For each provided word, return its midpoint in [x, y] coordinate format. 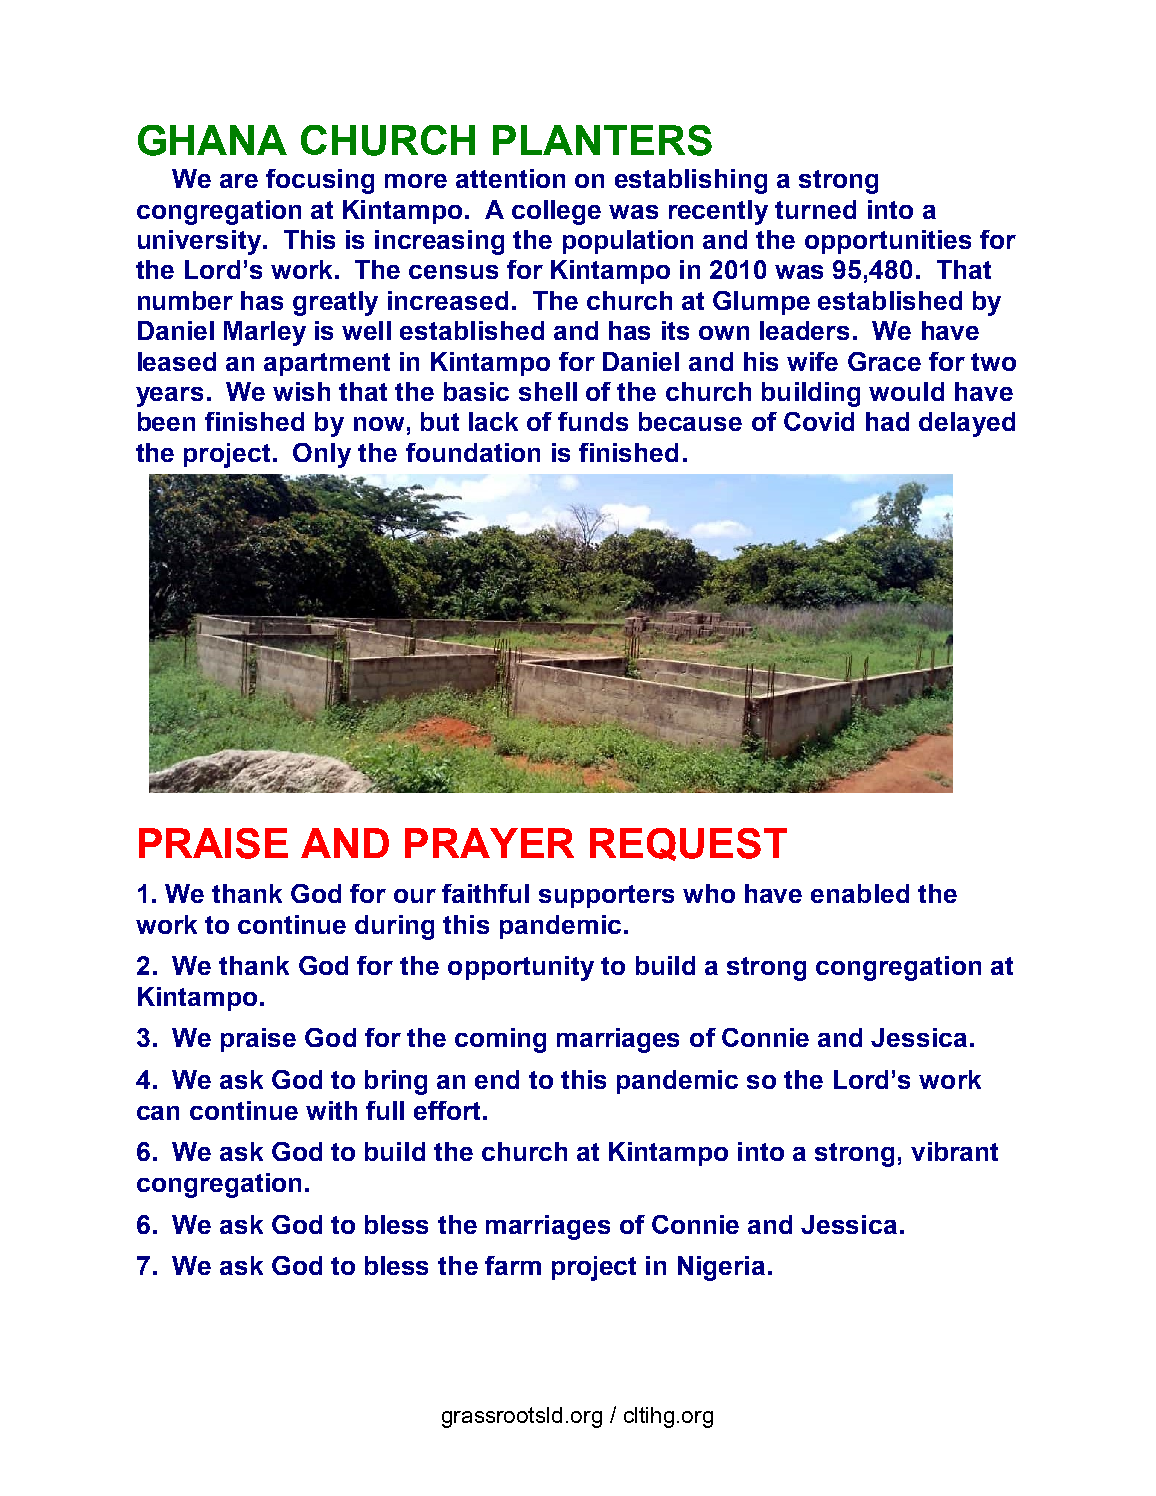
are [239, 181]
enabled [860, 893]
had [887, 421]
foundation [473, 452]
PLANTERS [602, 140]
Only [322, 455]
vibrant [954, 1151]
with [331, 1110]
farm [513, 1265]
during [394, 927]
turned [815, 209]
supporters [606, 896]
